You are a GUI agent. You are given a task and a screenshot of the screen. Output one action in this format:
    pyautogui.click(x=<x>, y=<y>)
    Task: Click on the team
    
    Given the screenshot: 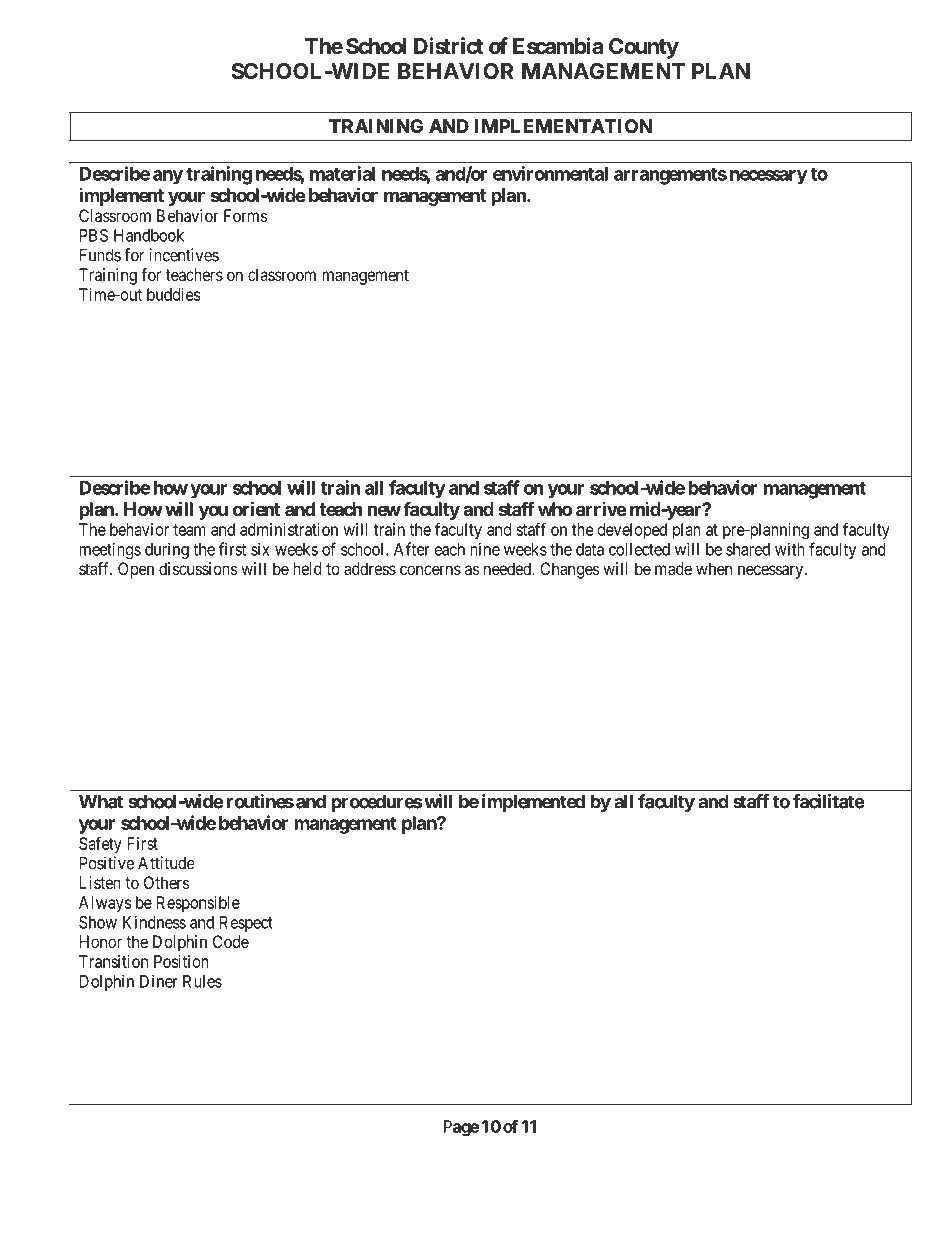 What is the action you would take?
    pyautogui.click(x=189, y=530)
